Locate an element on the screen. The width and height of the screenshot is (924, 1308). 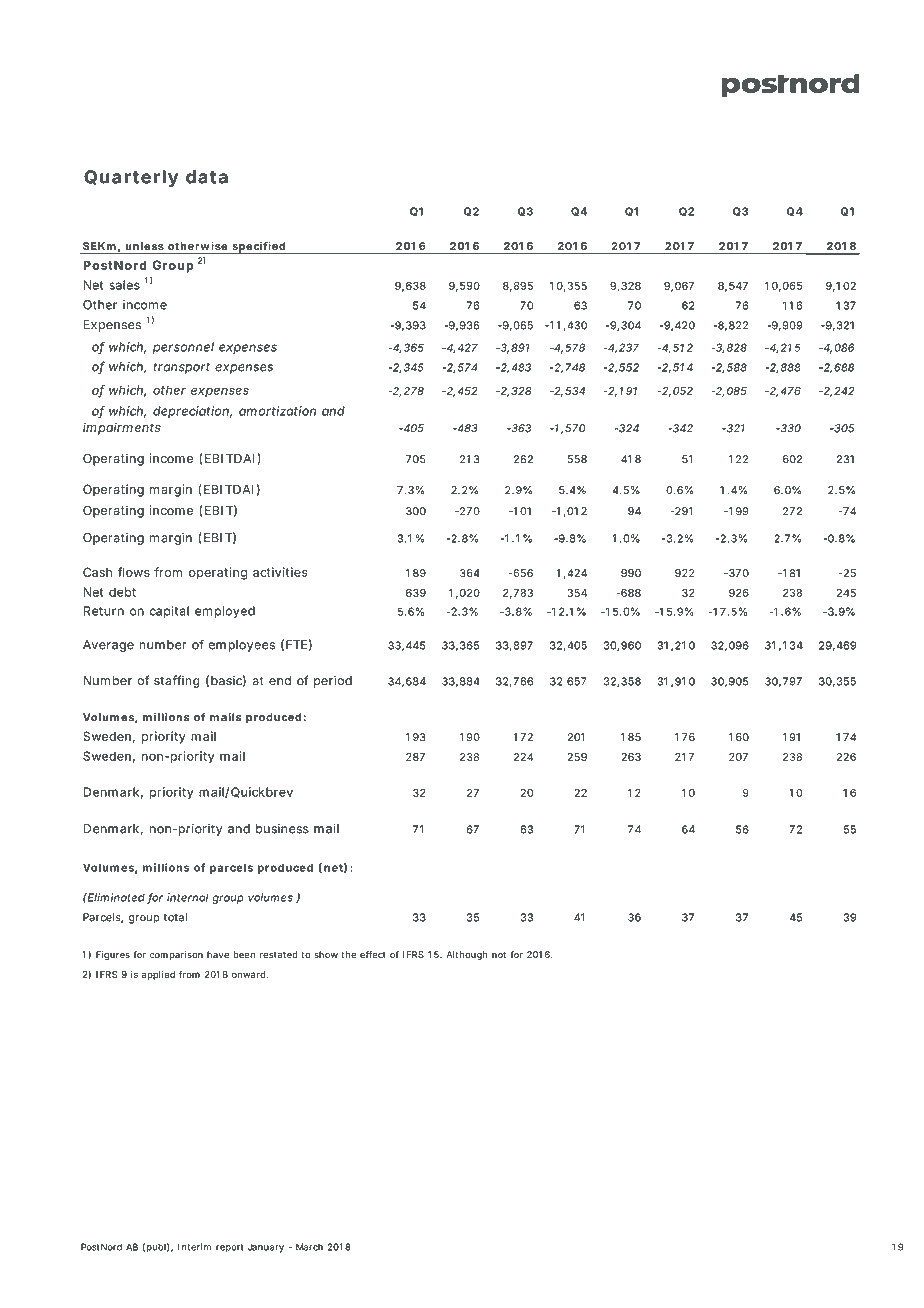
January is located at coordinates (266, 1248).
